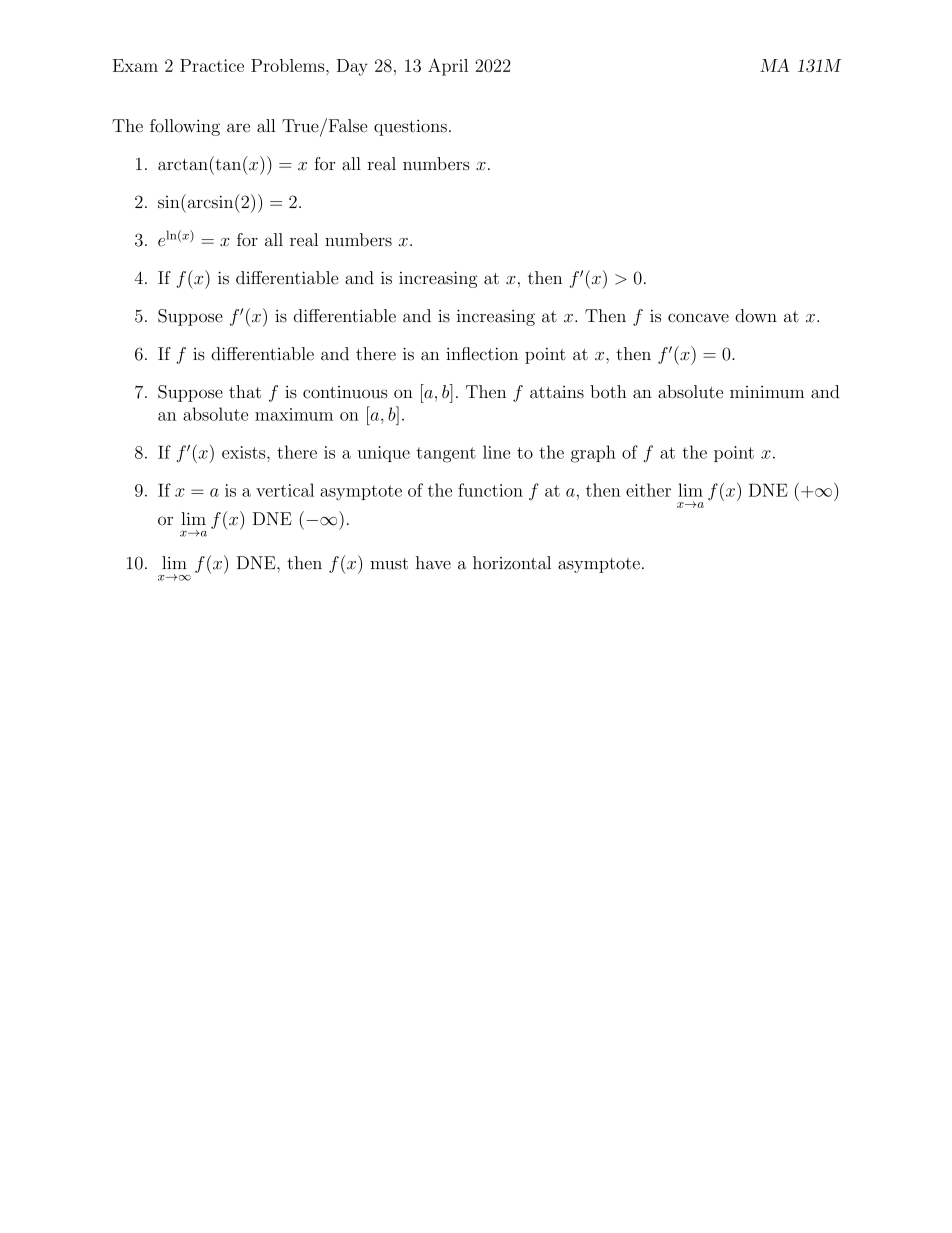 The width and height of the screenshot is (952, 1233). What do you see at coordinates (212, 65) in the screenshot?
I see `Practice` at bounding box center [212, 65].
